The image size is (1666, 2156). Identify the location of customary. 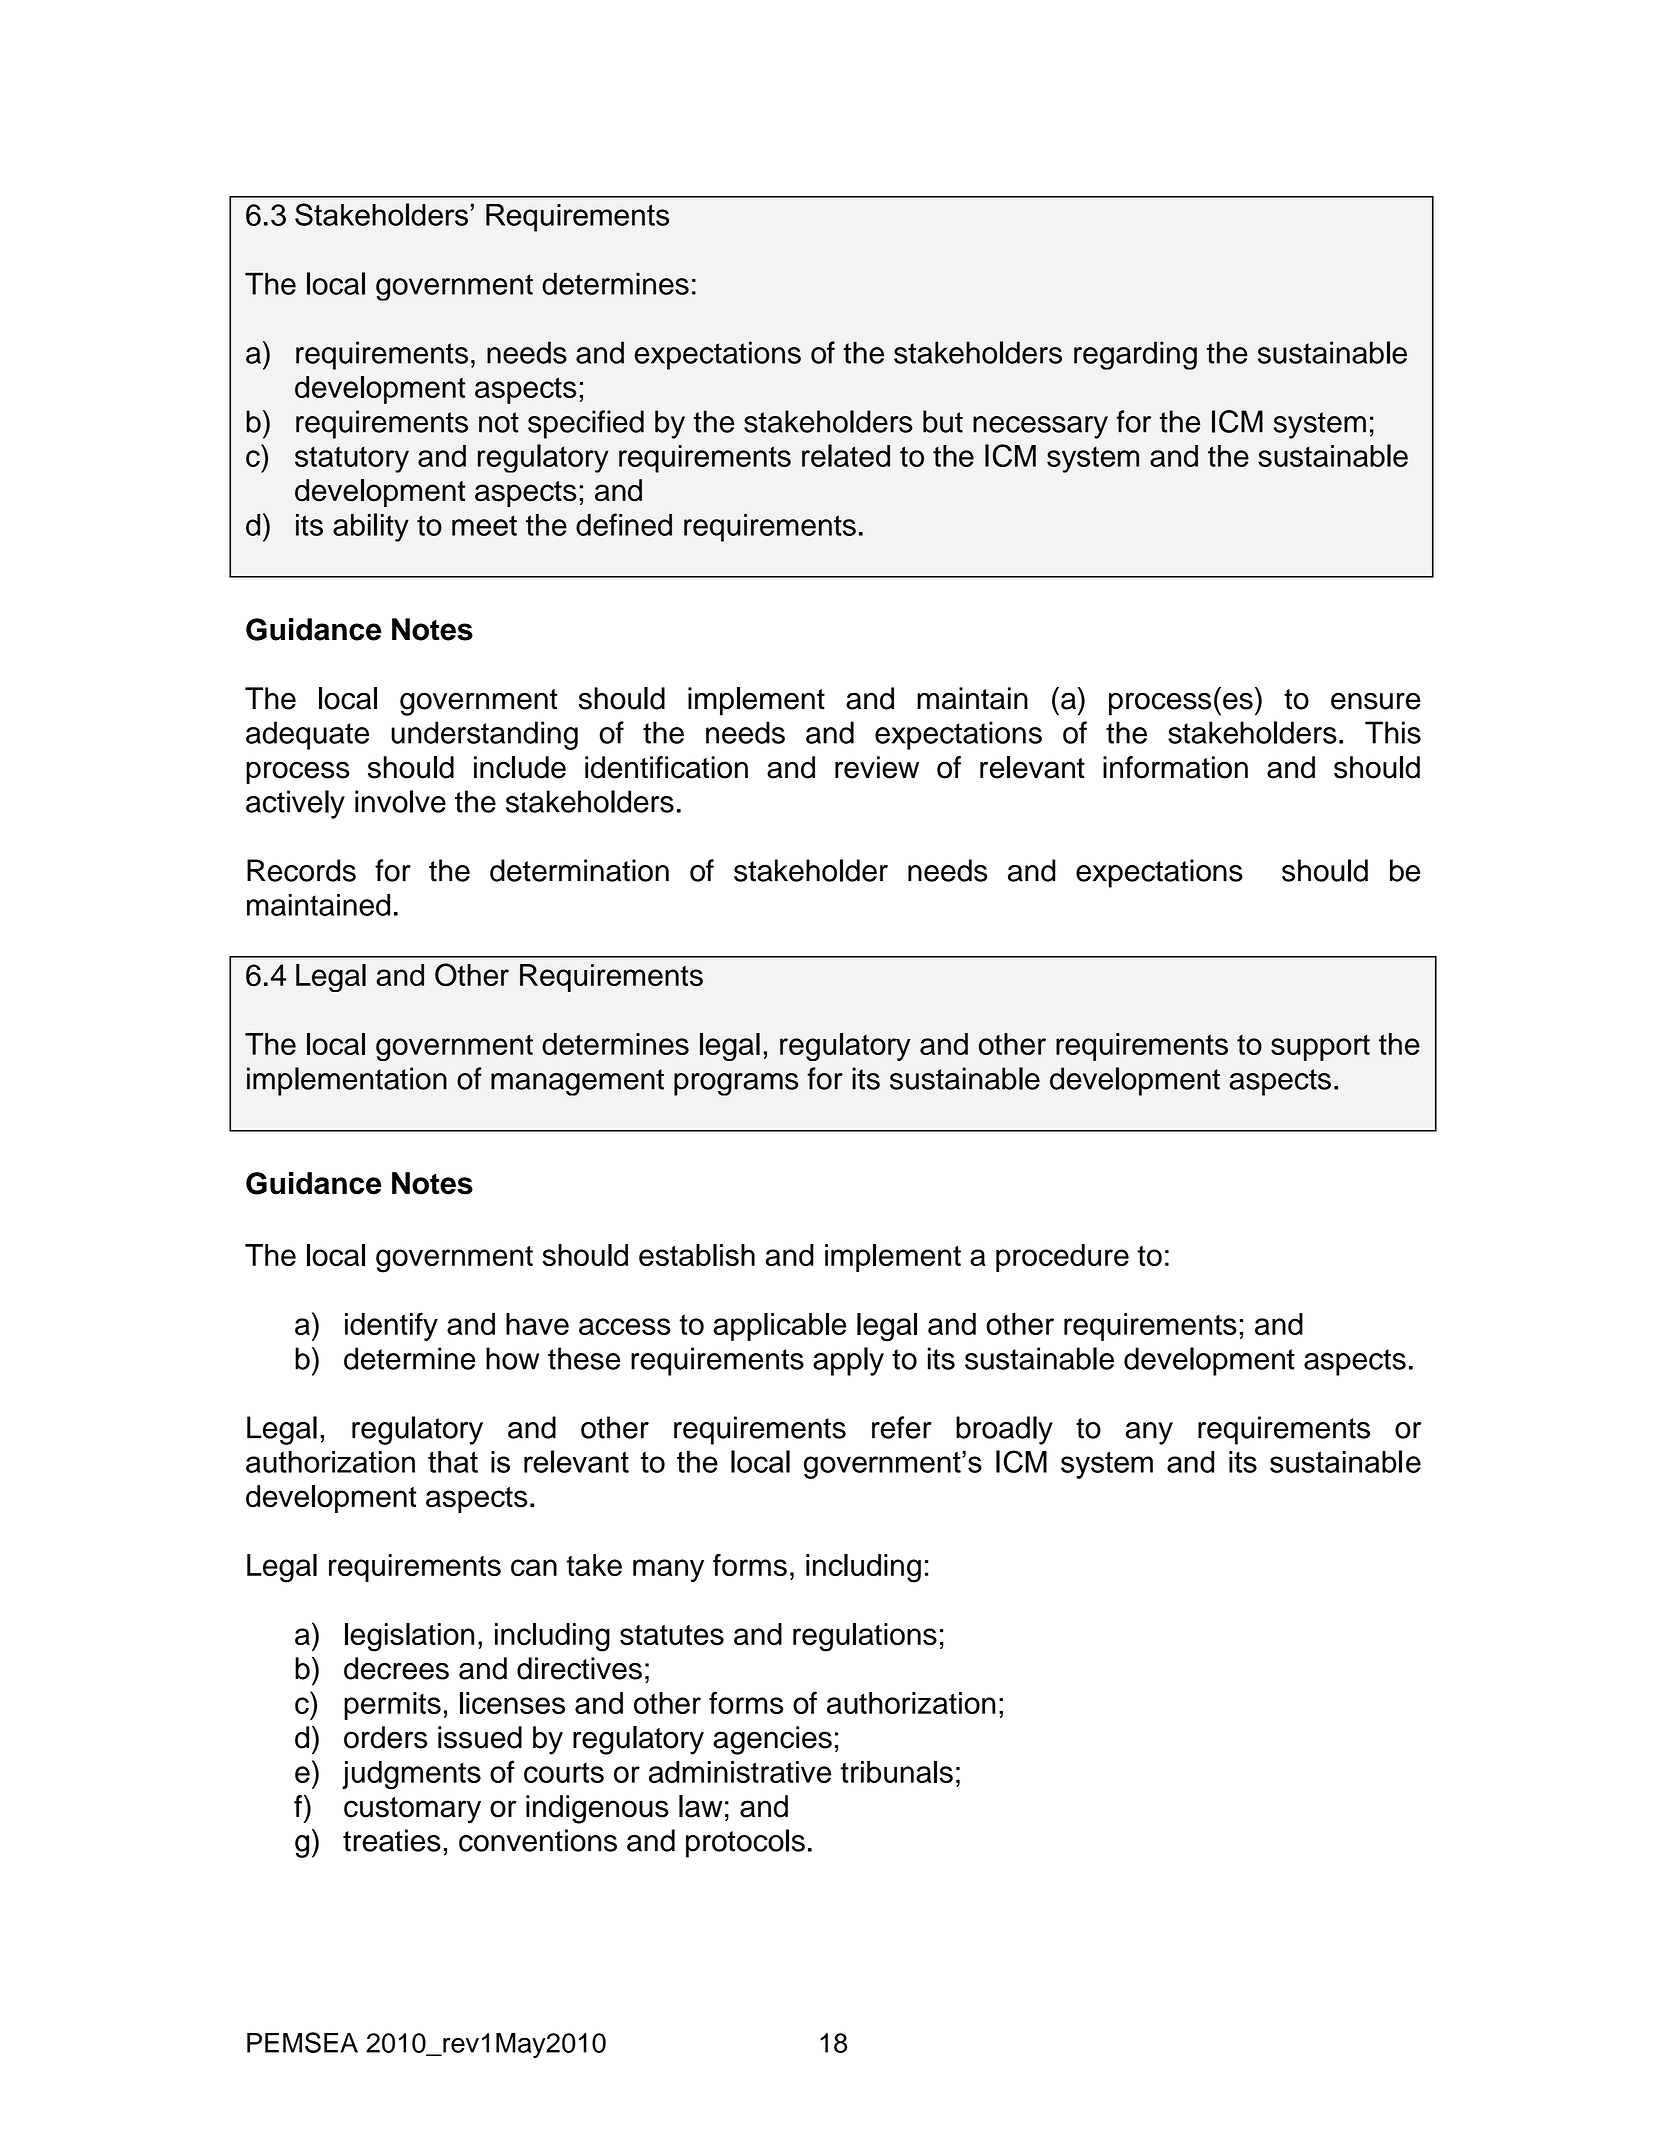
(412, 1810).
